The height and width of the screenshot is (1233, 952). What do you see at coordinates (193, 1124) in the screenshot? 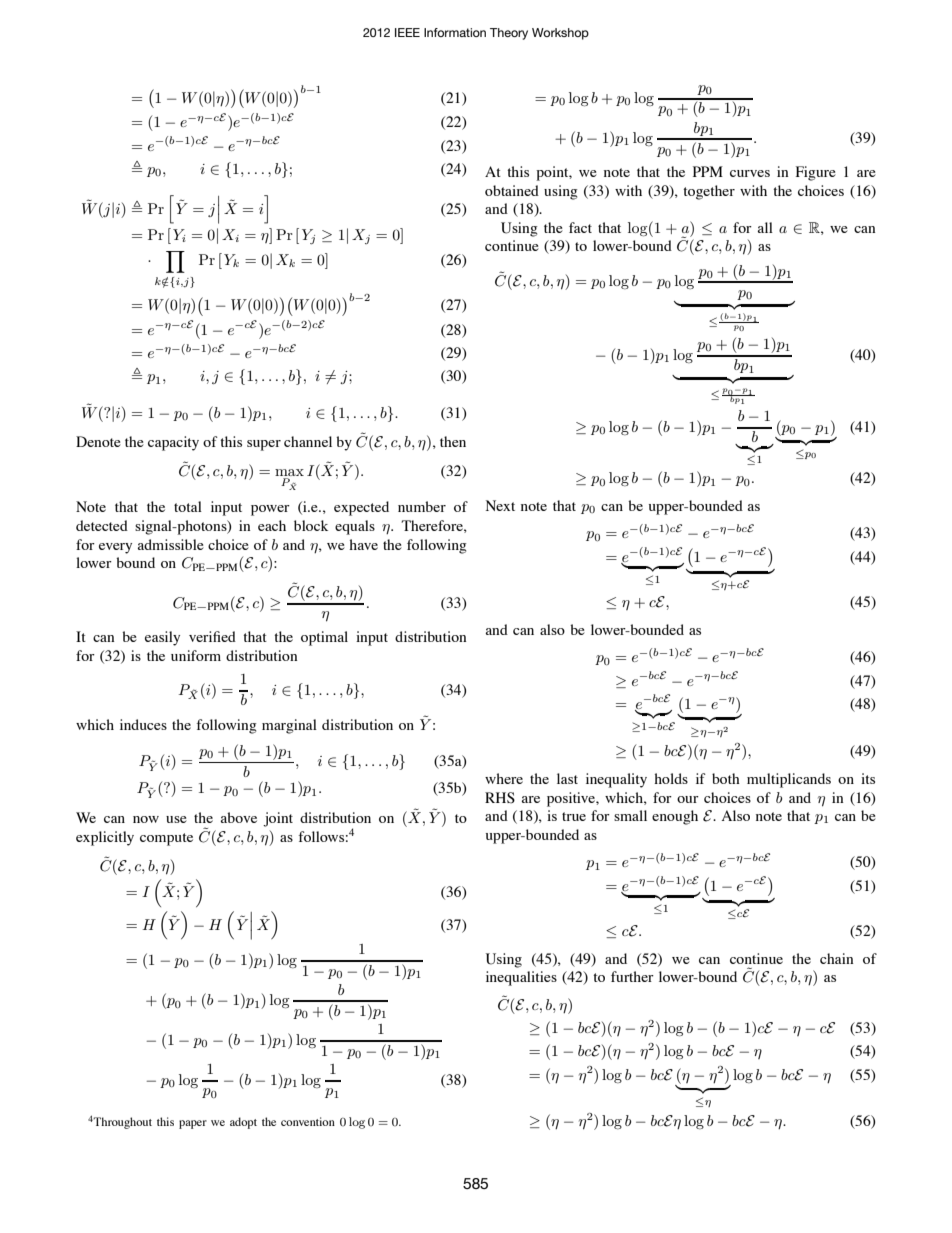
I see `paper` at bounding box center [193, 1124].
